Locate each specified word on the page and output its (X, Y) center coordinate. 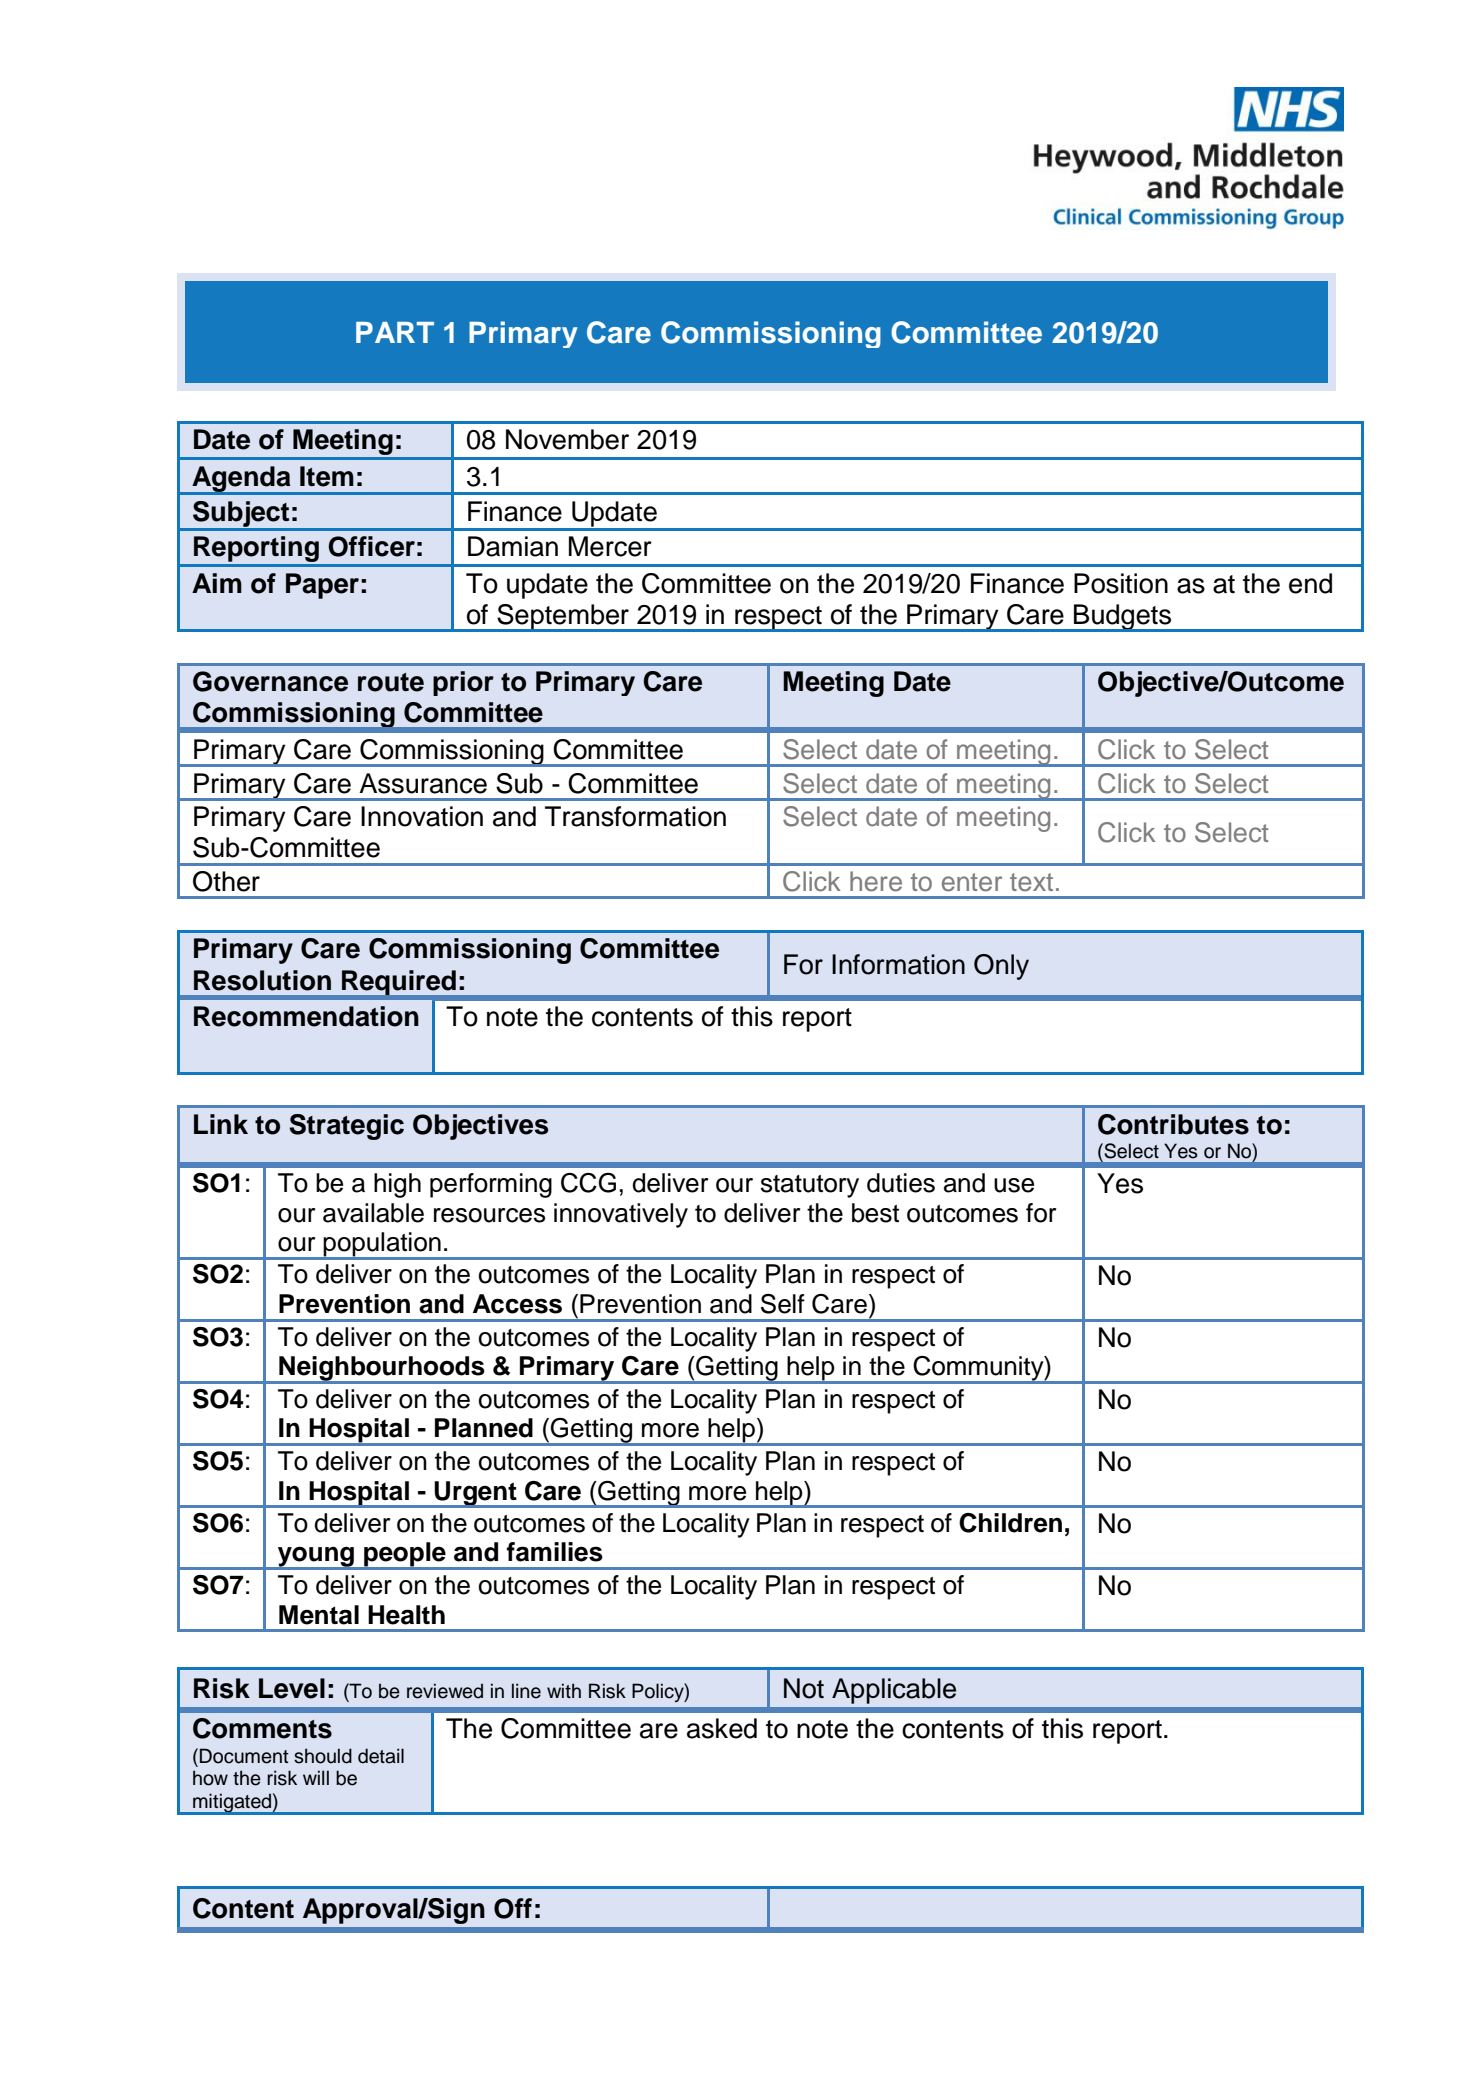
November (567, 439)
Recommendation (306, 1016)
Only (1001, 967)
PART (395, 332)
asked (722, 1728)
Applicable (894, 1691)
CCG (588, 1183)
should (323, 1756)
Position (1121, 583)
